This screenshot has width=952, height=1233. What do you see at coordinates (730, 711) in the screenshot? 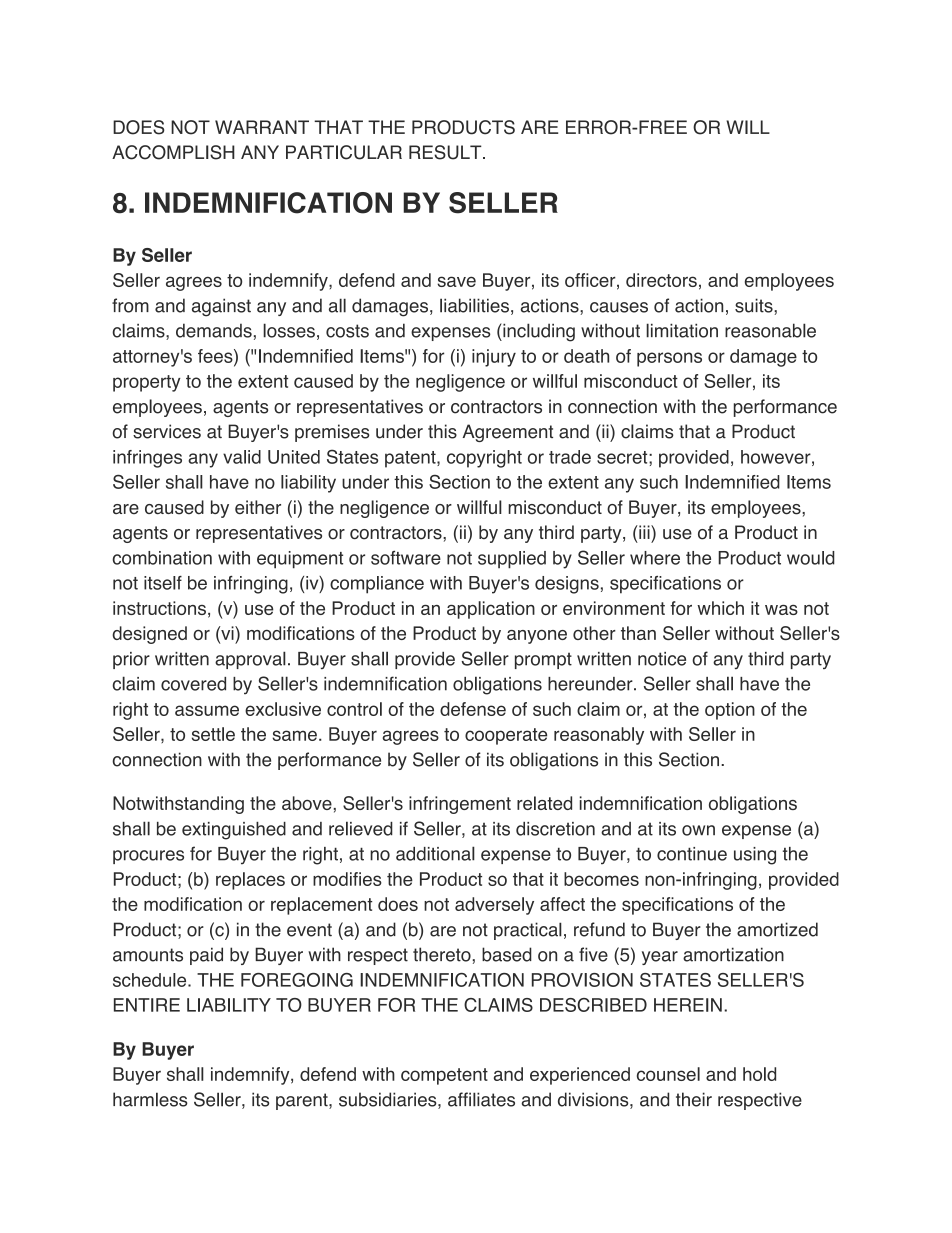
I see `option` at bounding box center [730, 711].
